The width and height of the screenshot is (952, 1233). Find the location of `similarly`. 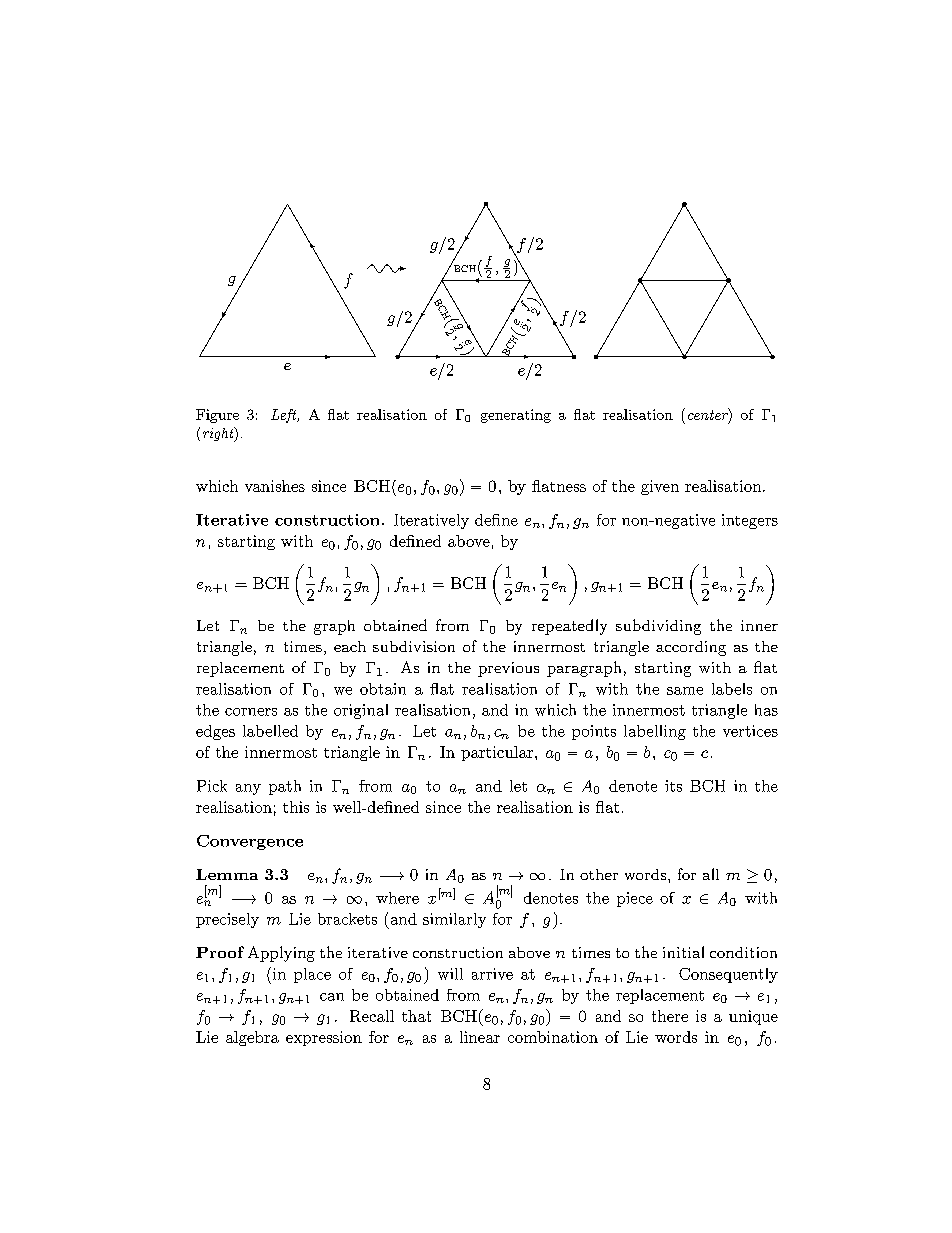

similarly is located at coordinates (454, 920).
